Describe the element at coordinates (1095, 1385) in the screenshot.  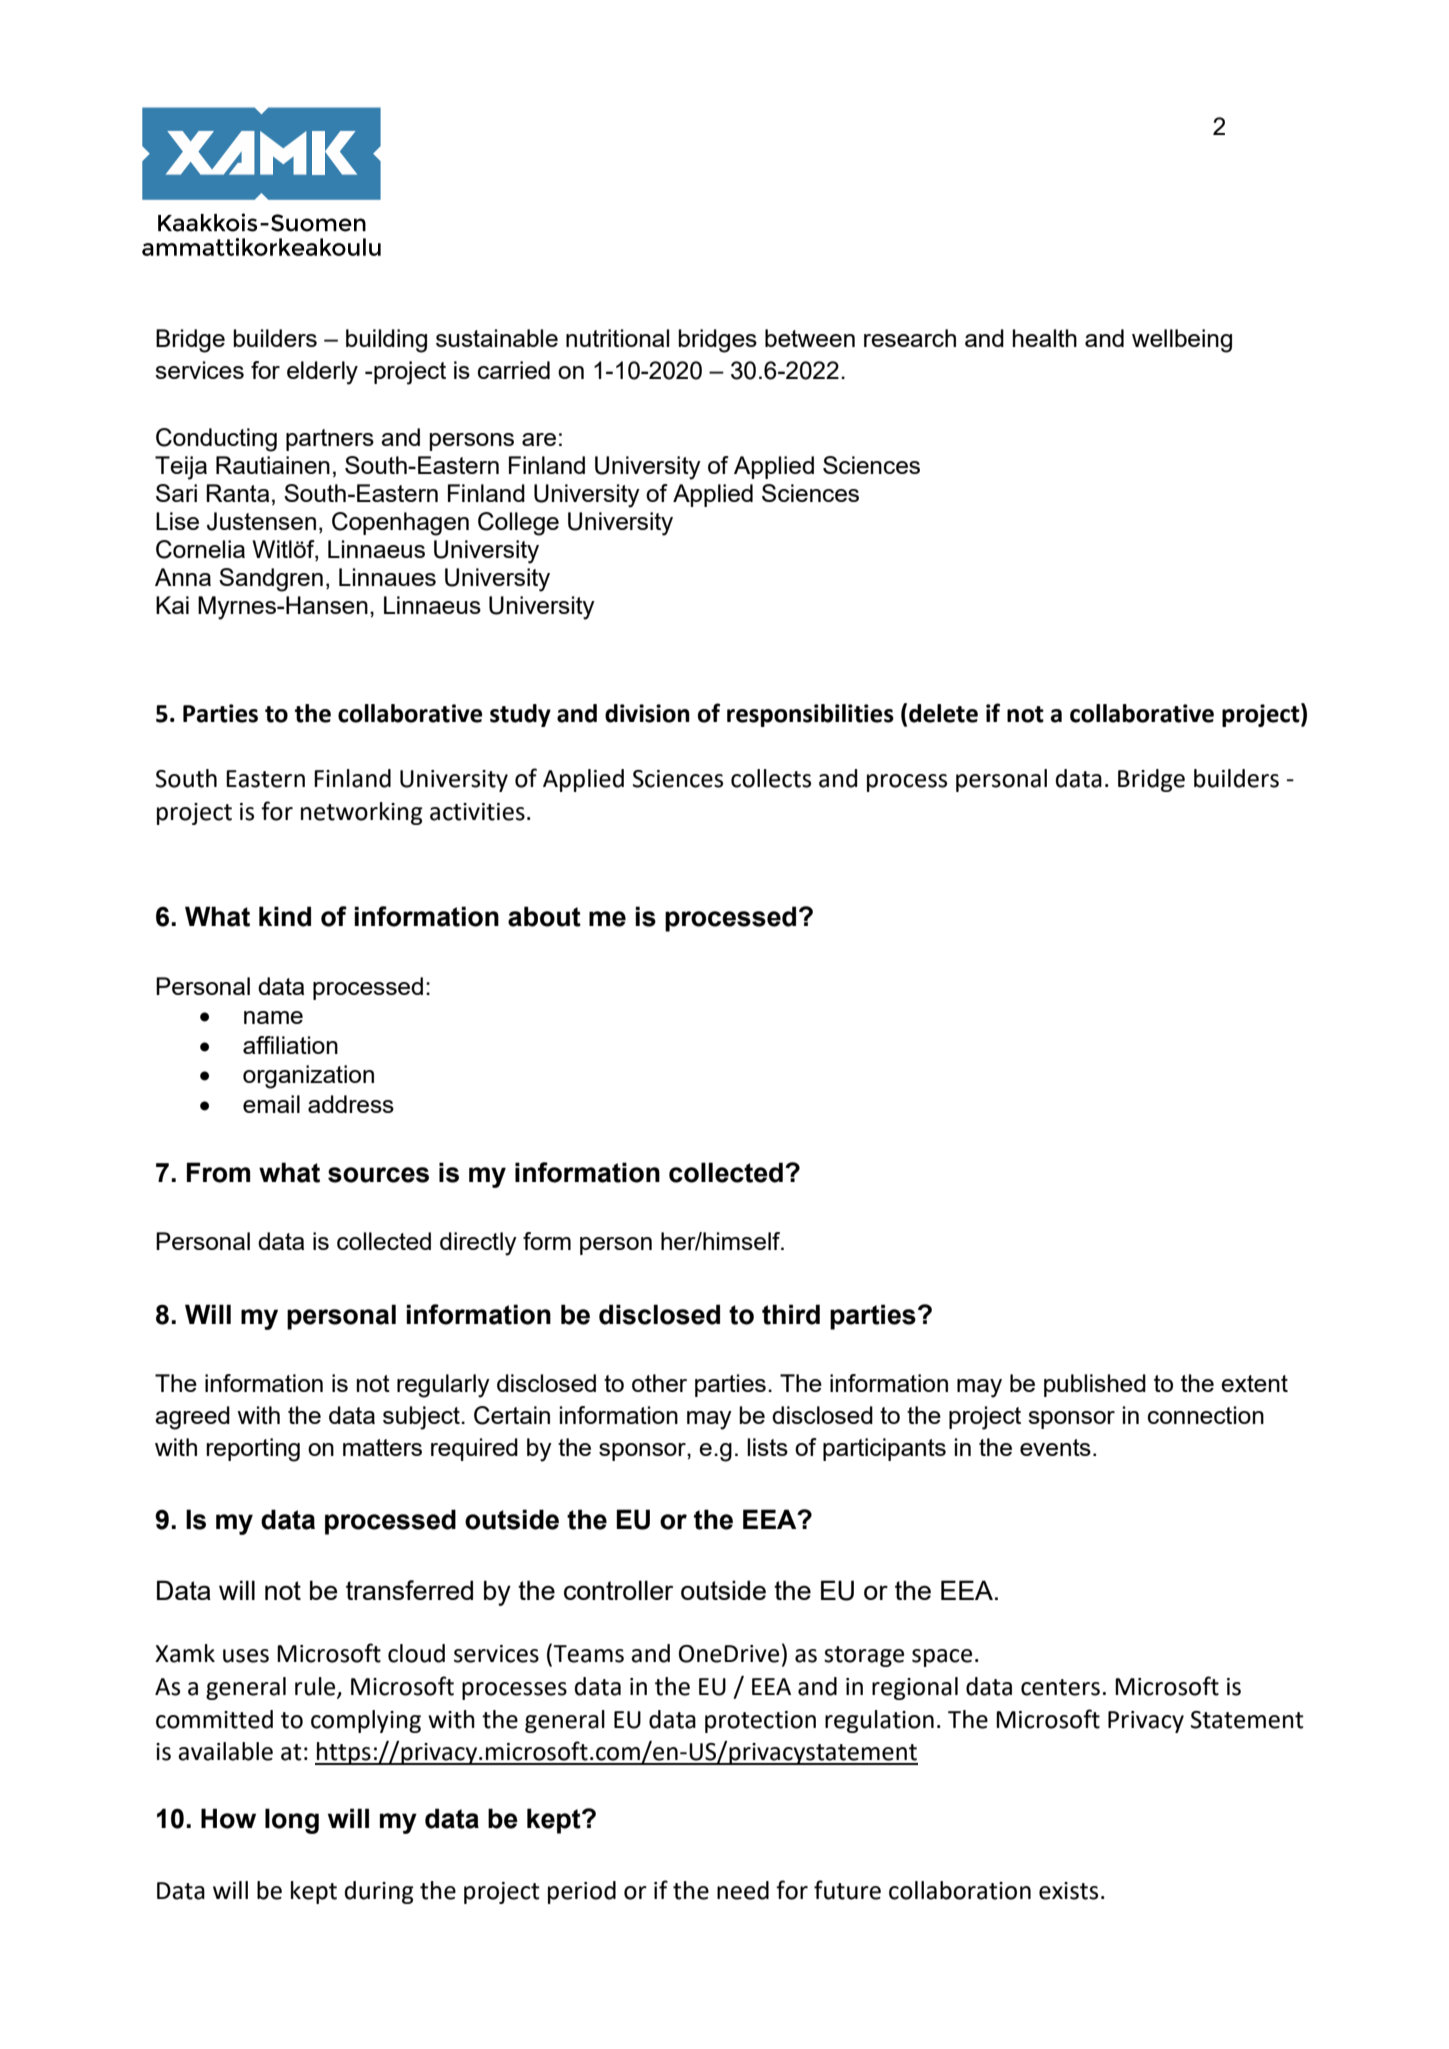
I see `published` at that location.
